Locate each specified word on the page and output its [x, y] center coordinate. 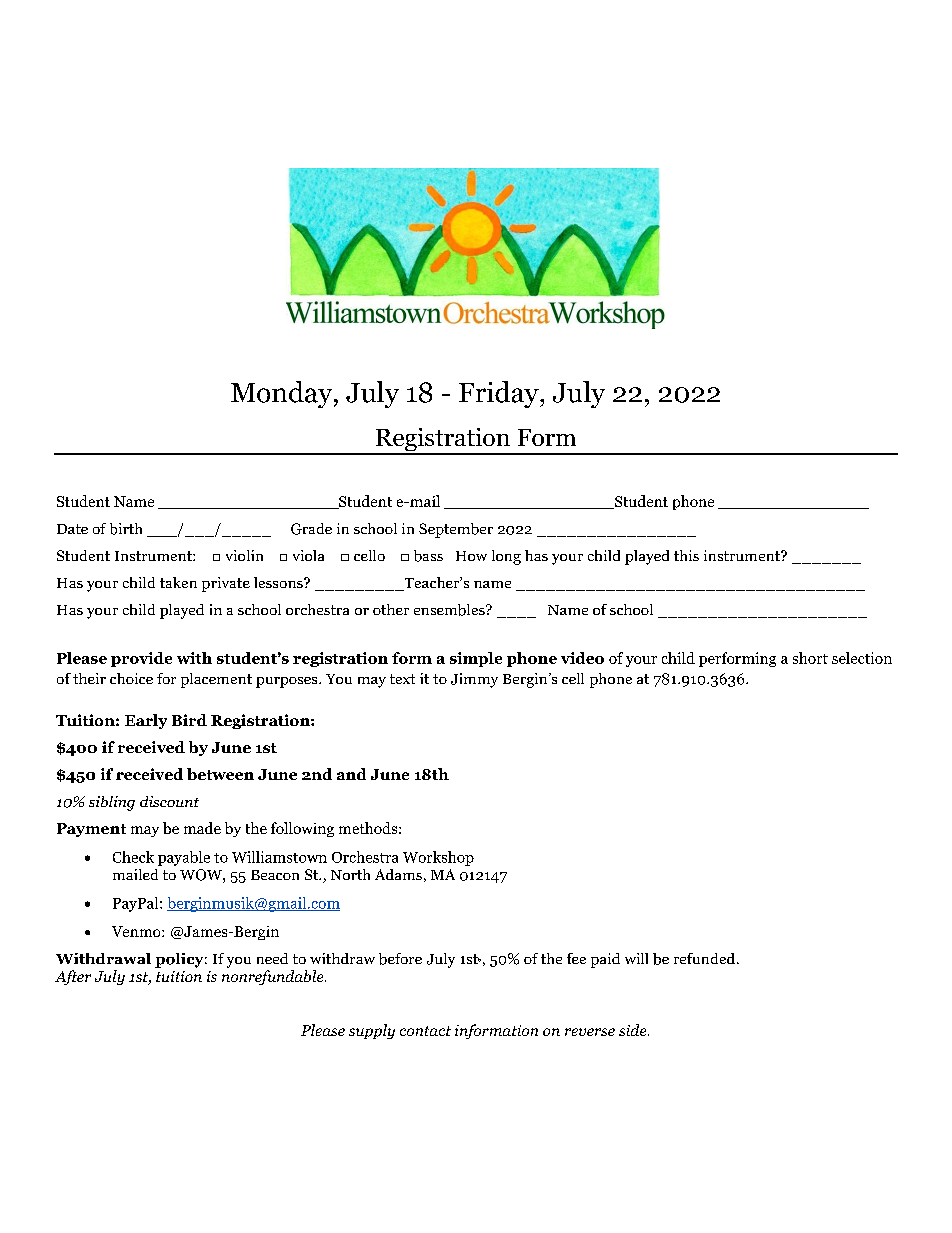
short [810, 658]
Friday [500, 394]
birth [126, 529]
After [73, 977]
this [686, 555]
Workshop [438, 858]
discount [169, 801]
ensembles [450, 610]
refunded [706, 958]
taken [178, 582]
